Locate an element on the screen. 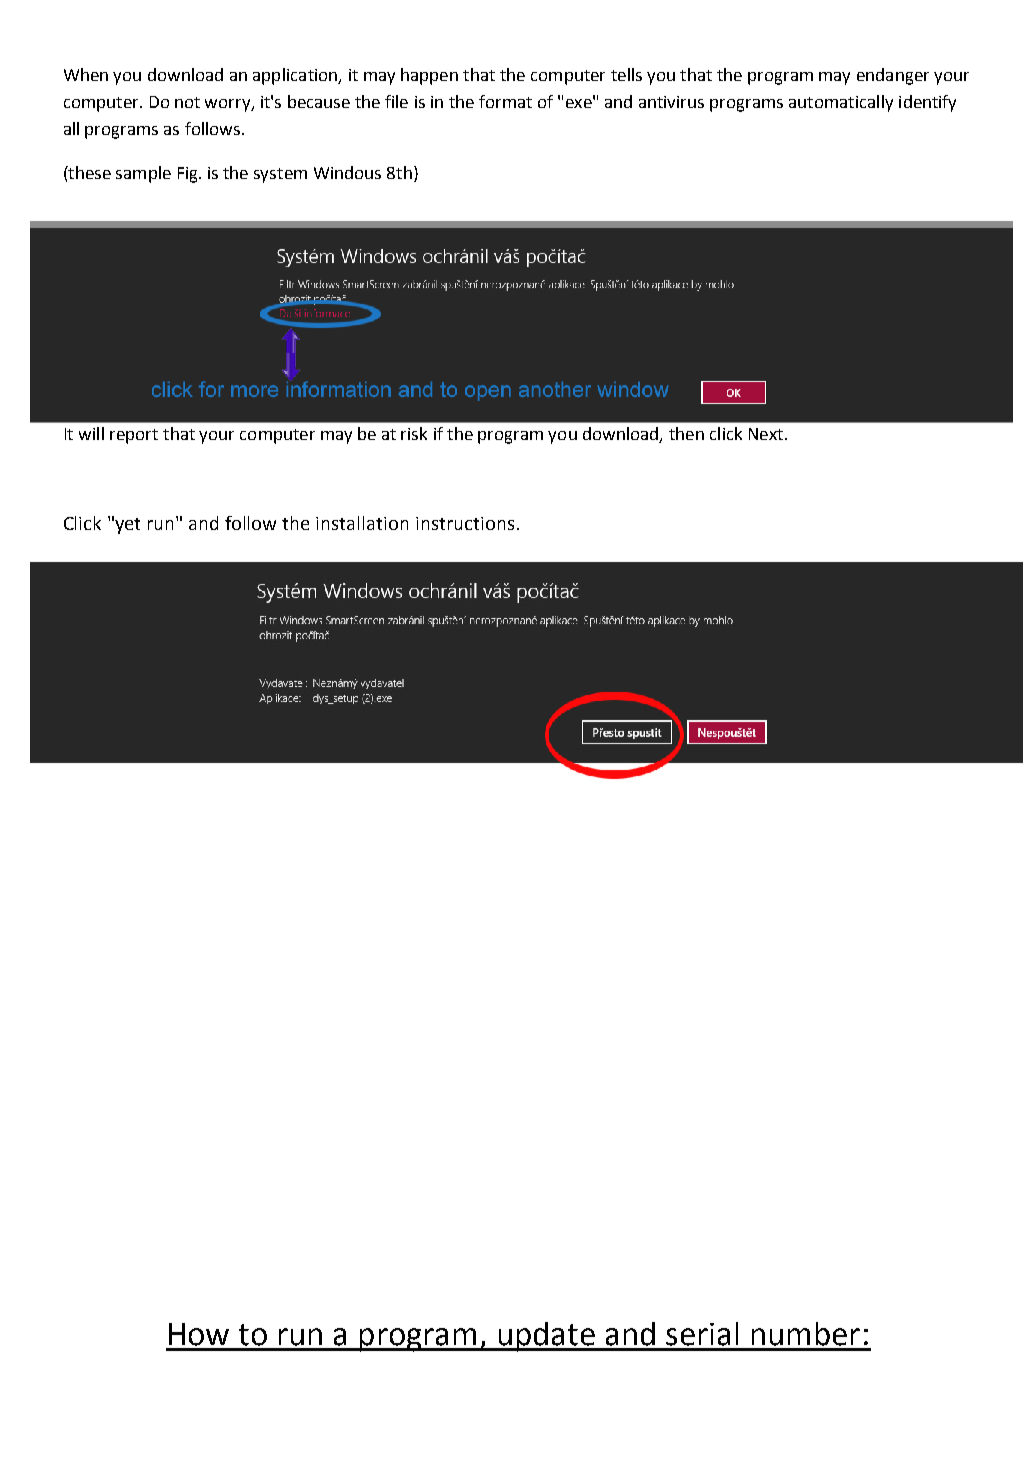 This screenshot has width=1036, height=1465. number is located at coordinates (806, 1334).
